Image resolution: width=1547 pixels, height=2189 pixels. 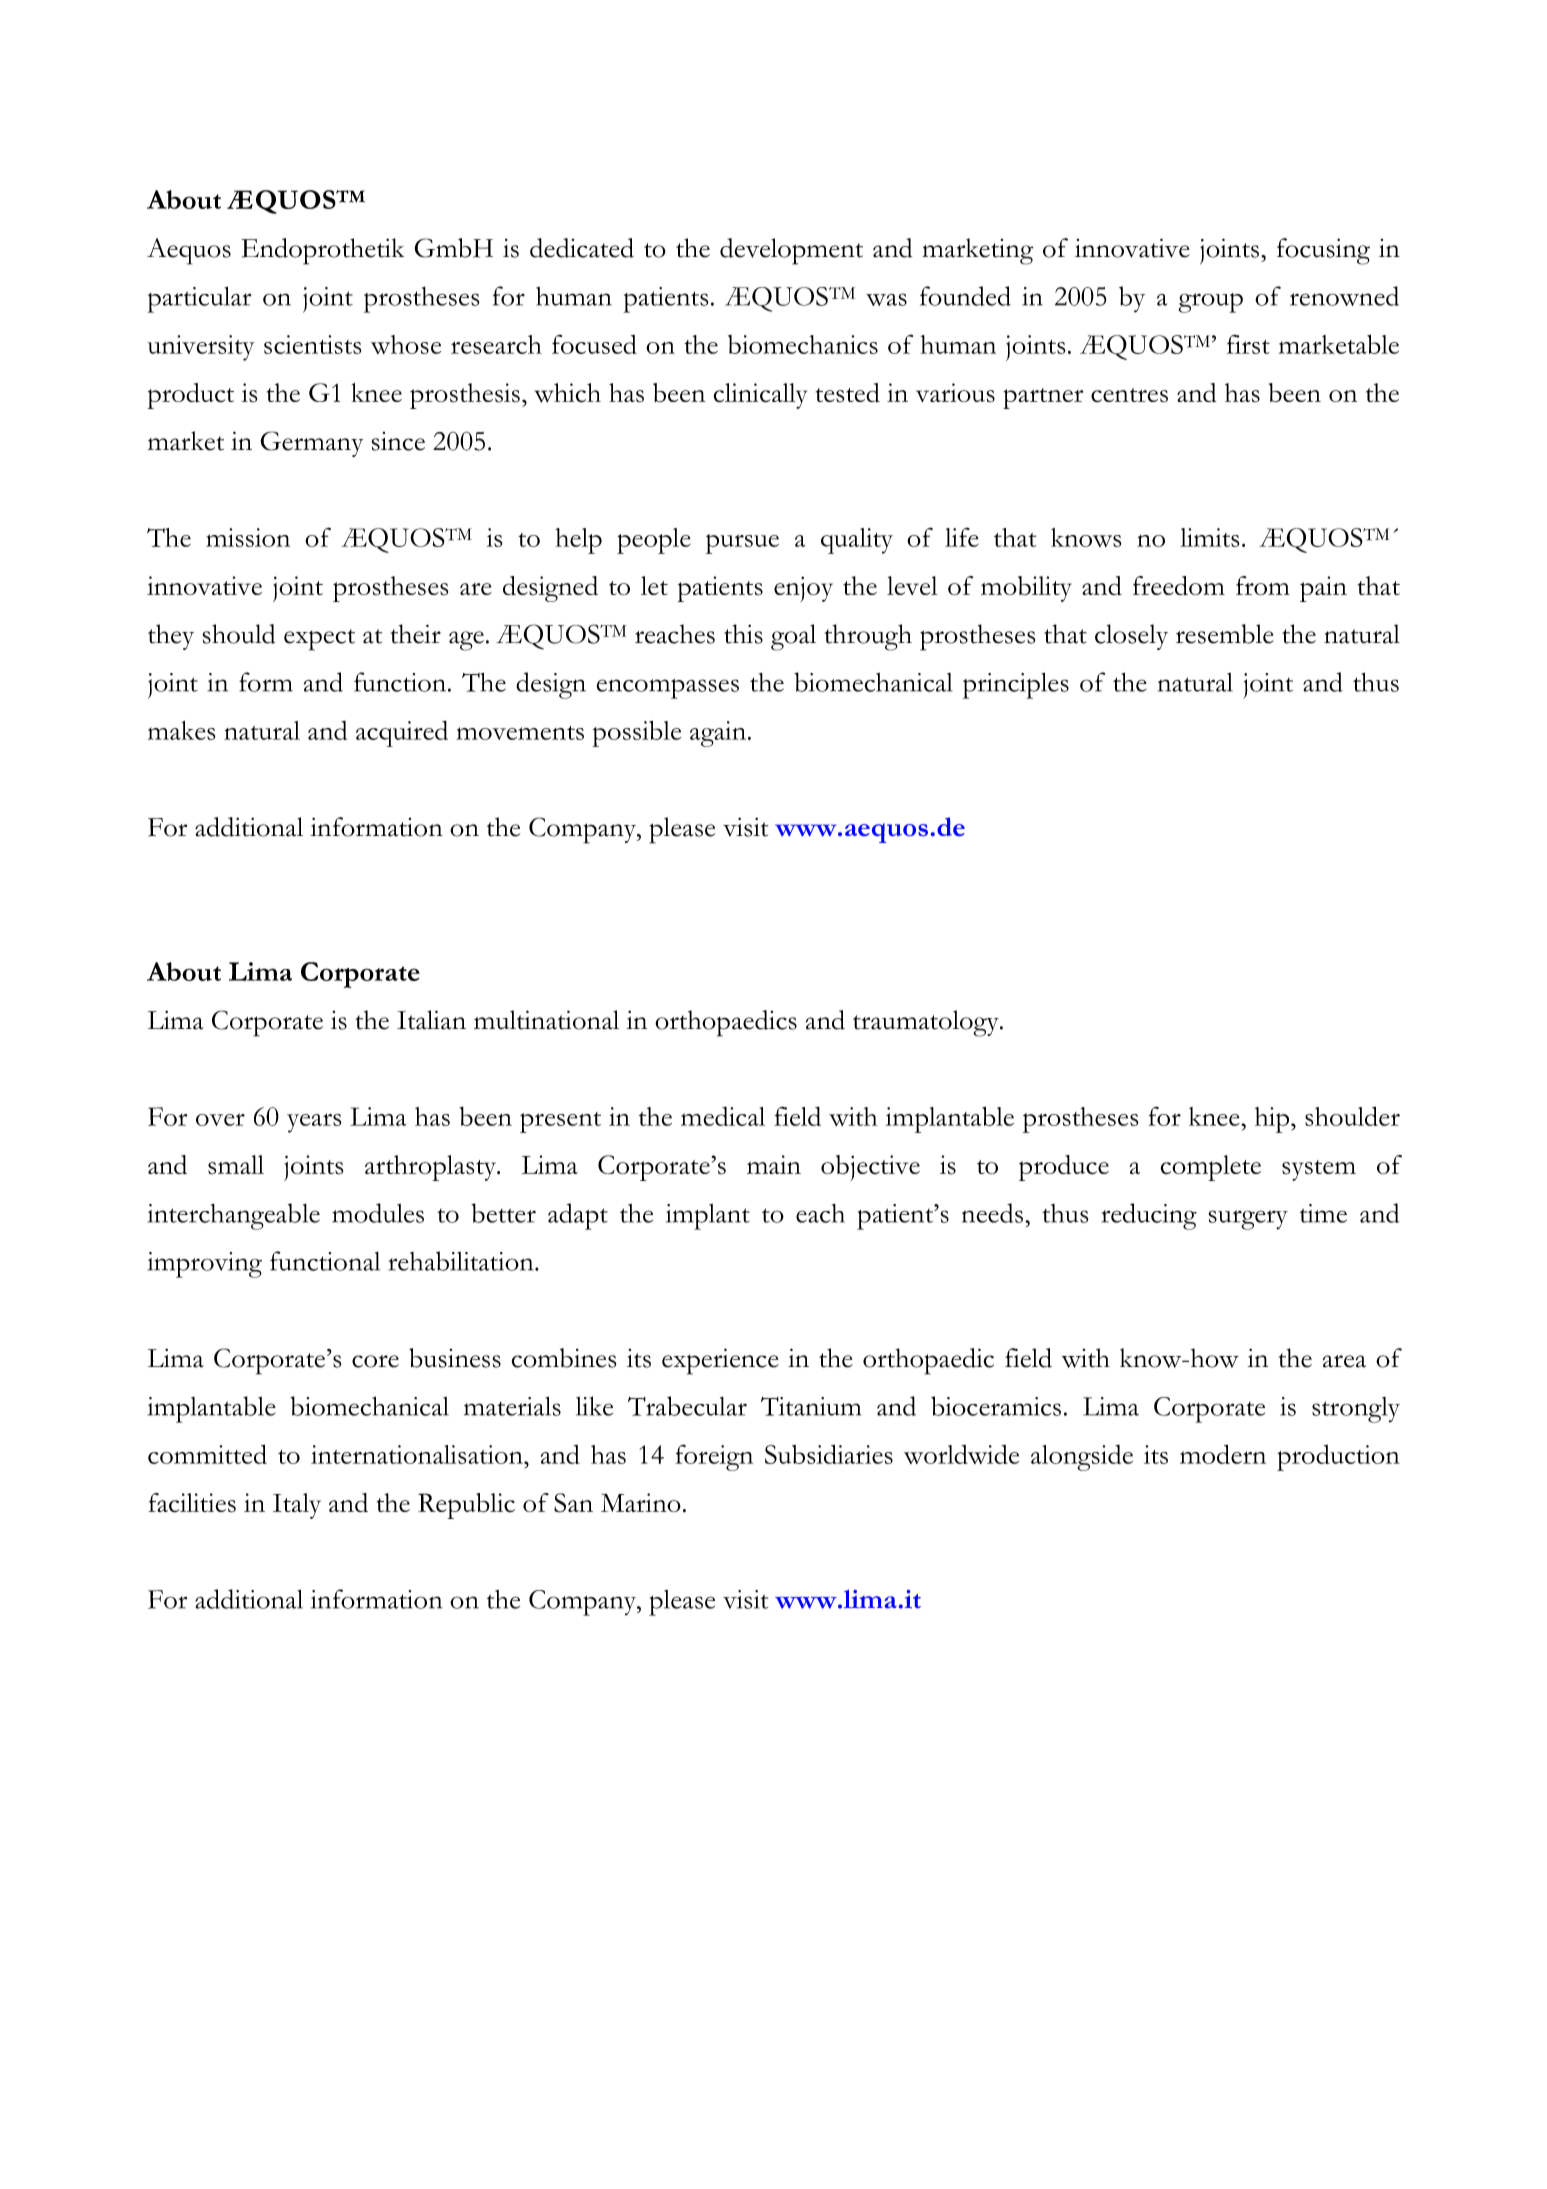 I want to click on group, so click(x=1210, y=303).
